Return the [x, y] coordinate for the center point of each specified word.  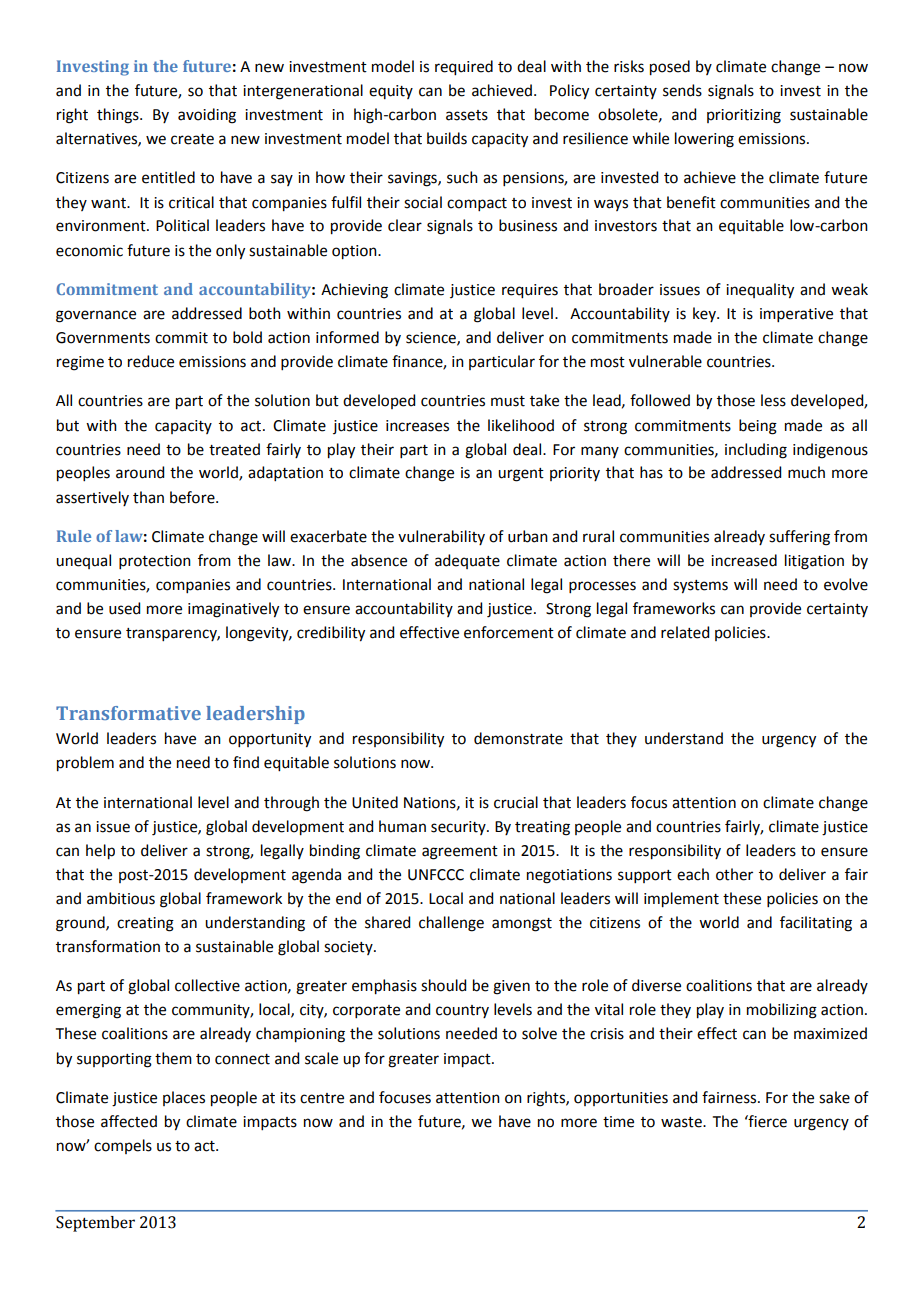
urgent [521, 475]
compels [123, 1146]
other [734, 874]
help [100, 852]
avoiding [207, 116]
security [459, 828]
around [140, 472]
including [756, 451]
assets [467, 115]
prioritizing [744, 116]
